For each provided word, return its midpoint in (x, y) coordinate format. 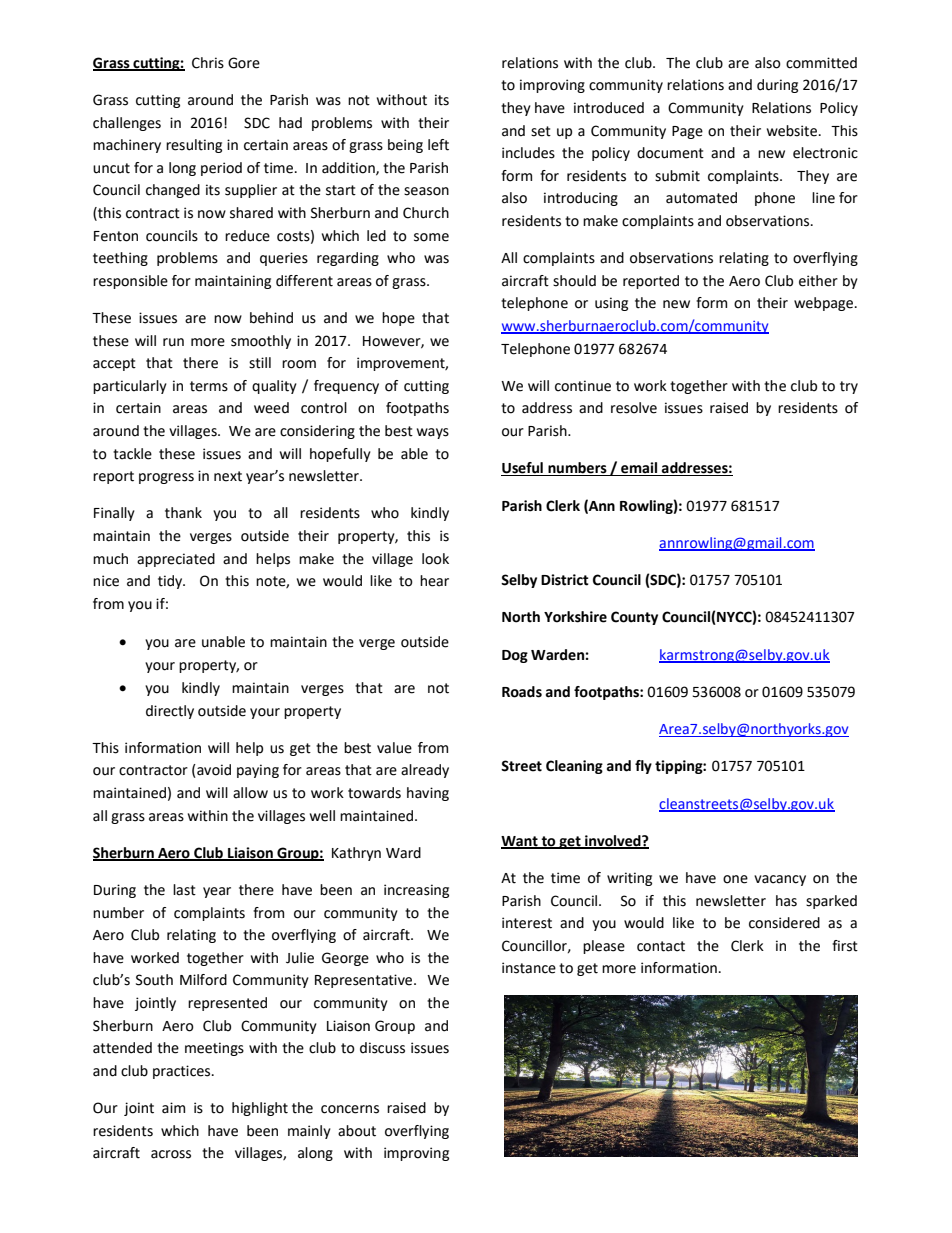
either (818, 281)
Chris (208, 63)
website (792, 131)
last (184, 890)
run (173, 342)
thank (183, 513)
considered (784, 923)
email (639, 469)
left (438, 145)
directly (170, 712)
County (634, 618)
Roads (522, 692)
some (431, 237)
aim (173, 1108)
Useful (523, 469)
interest (527, 923)
